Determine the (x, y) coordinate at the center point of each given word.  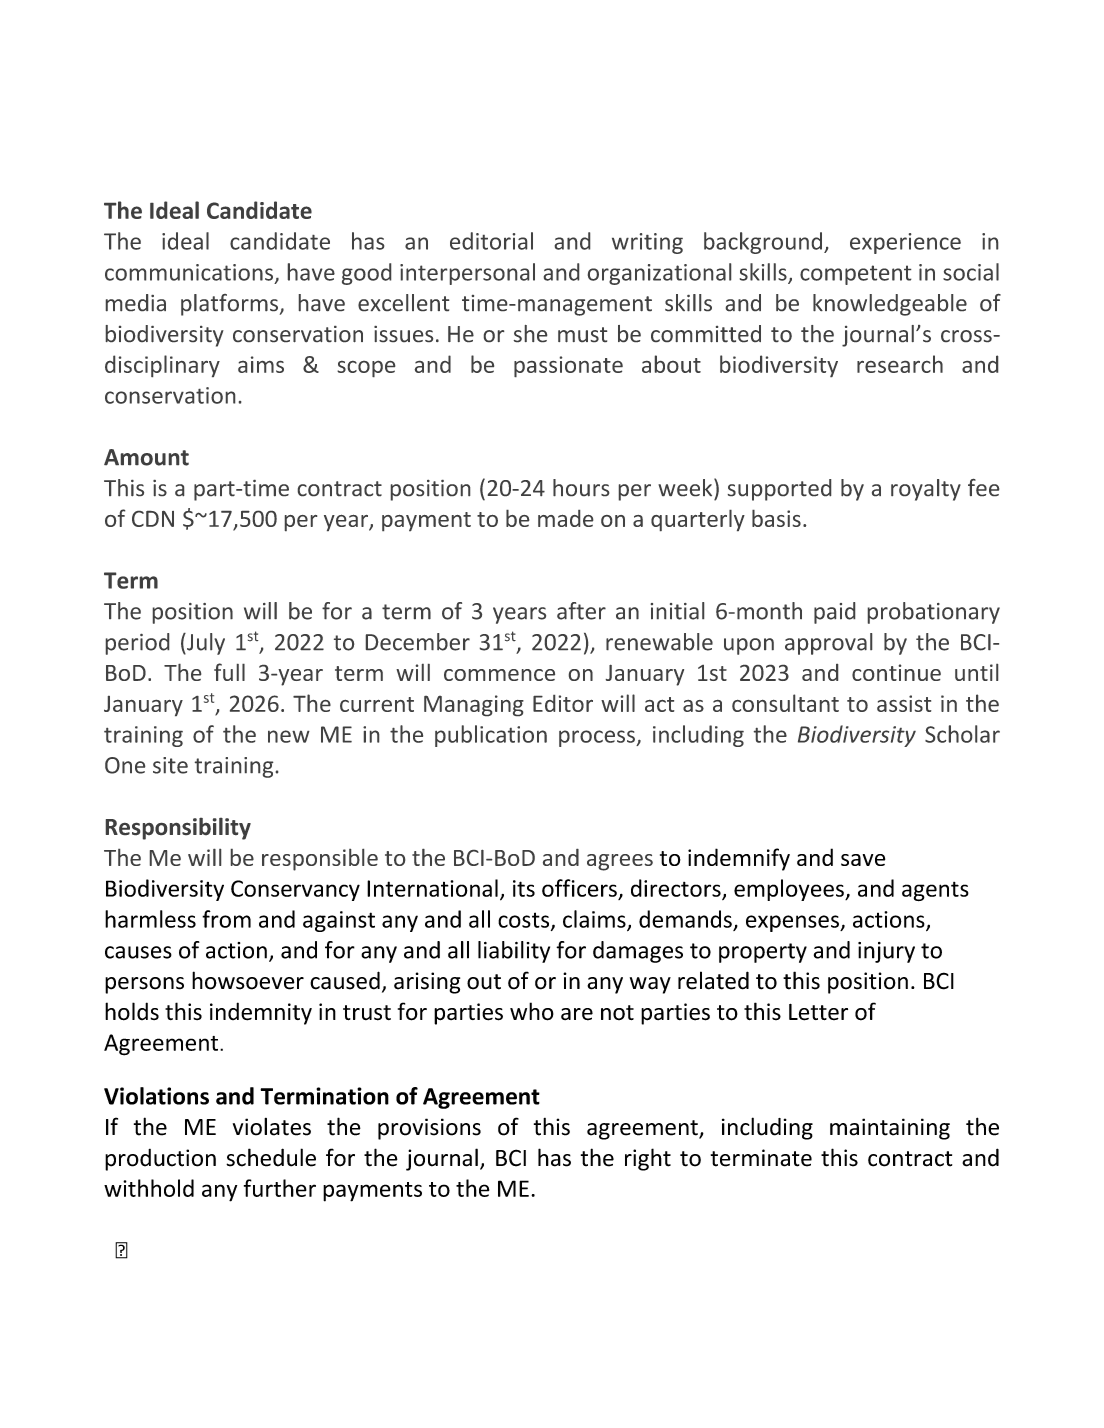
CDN (153, 519)
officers (579, 888)
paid (834, 613)
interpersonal (467, 274)
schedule (271, 1157)
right (648, 1159)
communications (189, 272)
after (581, 611)
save (863, 860)
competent (855, 275)
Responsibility (178, 829)
